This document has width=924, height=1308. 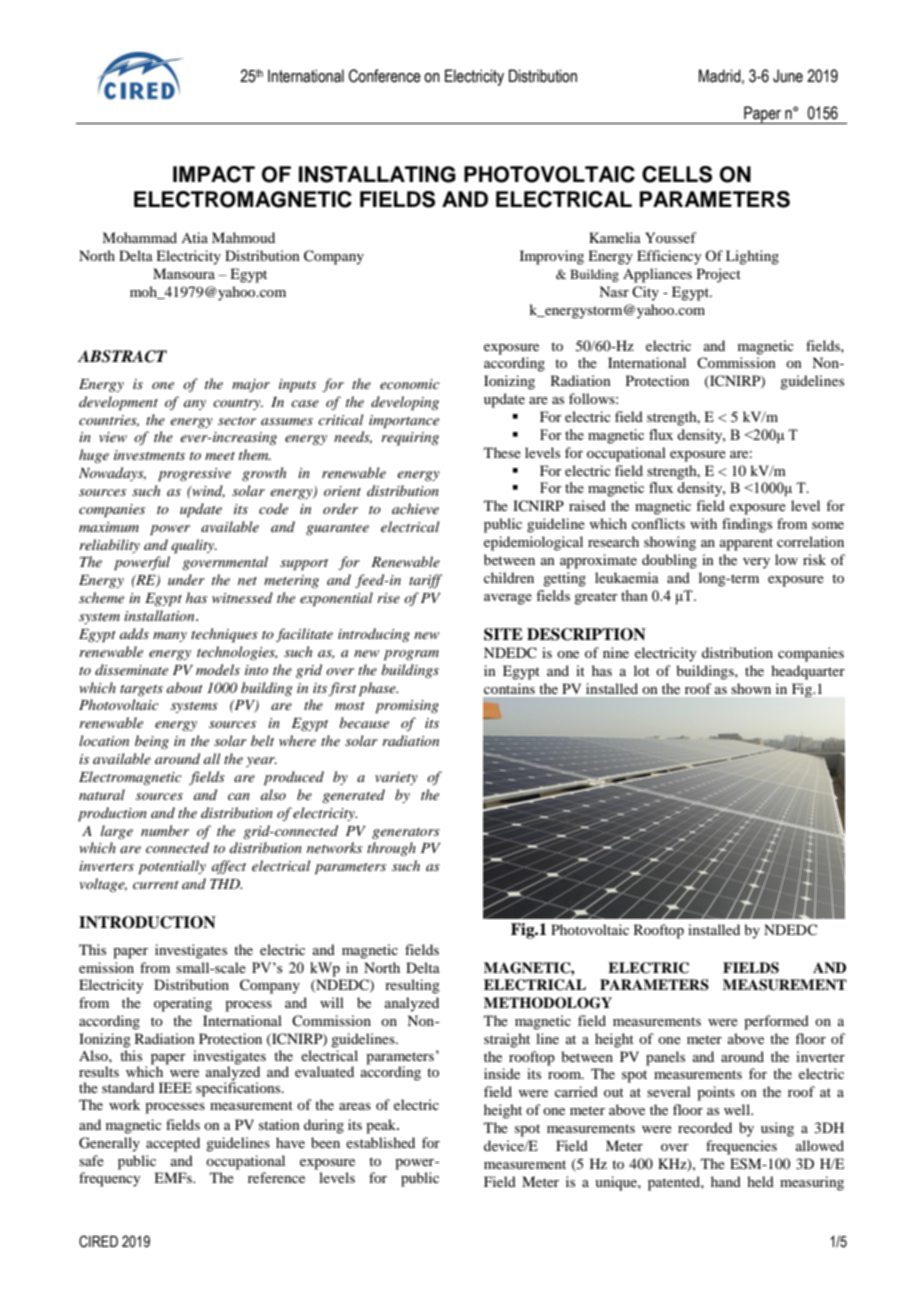 What do you see at coordinates (214, 174) in the document?
I see `IMPACT` at bounding box center [214, 174].
